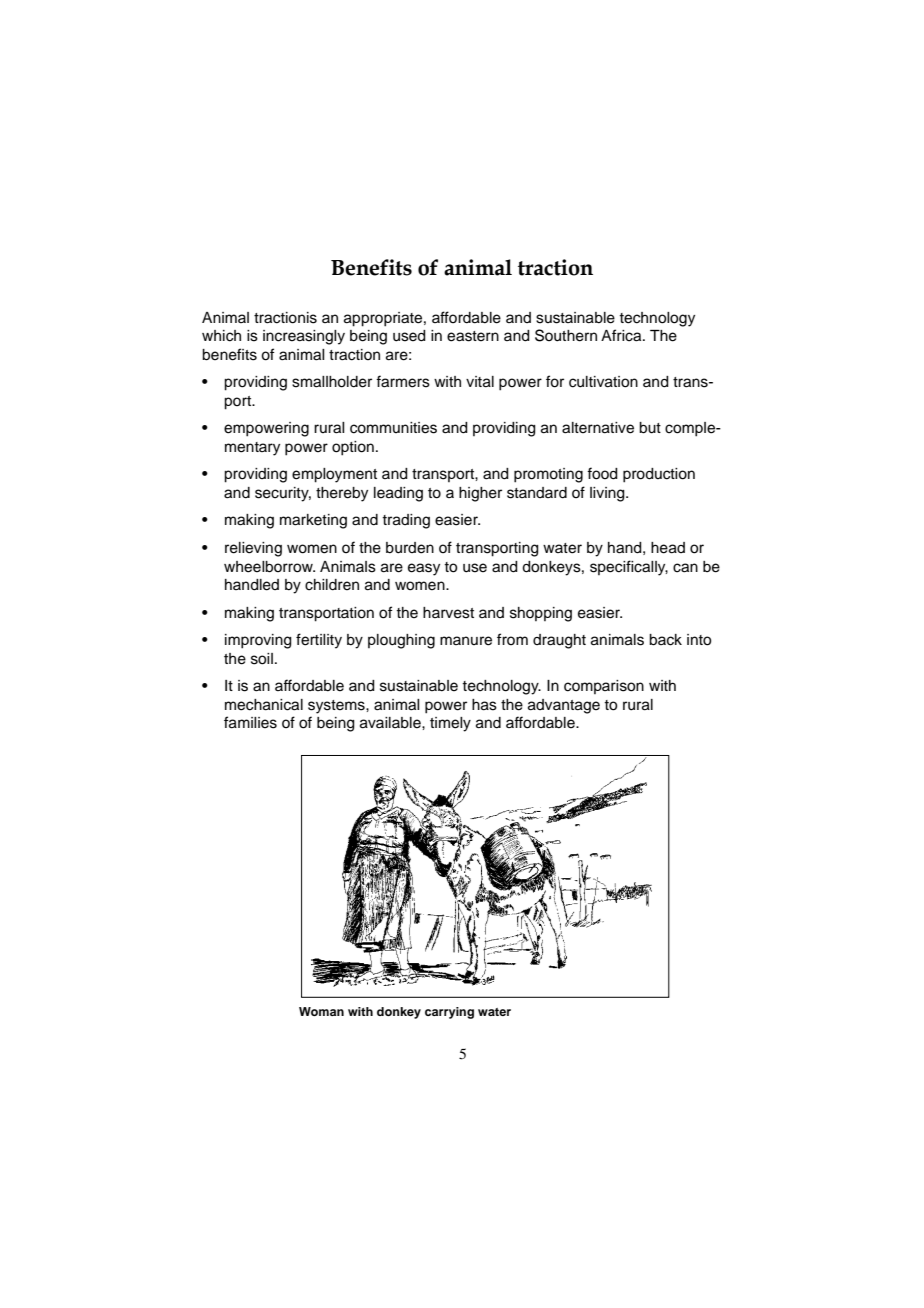 The image size is (924, 1308). I want to click on advantage, so click(564, 706).
